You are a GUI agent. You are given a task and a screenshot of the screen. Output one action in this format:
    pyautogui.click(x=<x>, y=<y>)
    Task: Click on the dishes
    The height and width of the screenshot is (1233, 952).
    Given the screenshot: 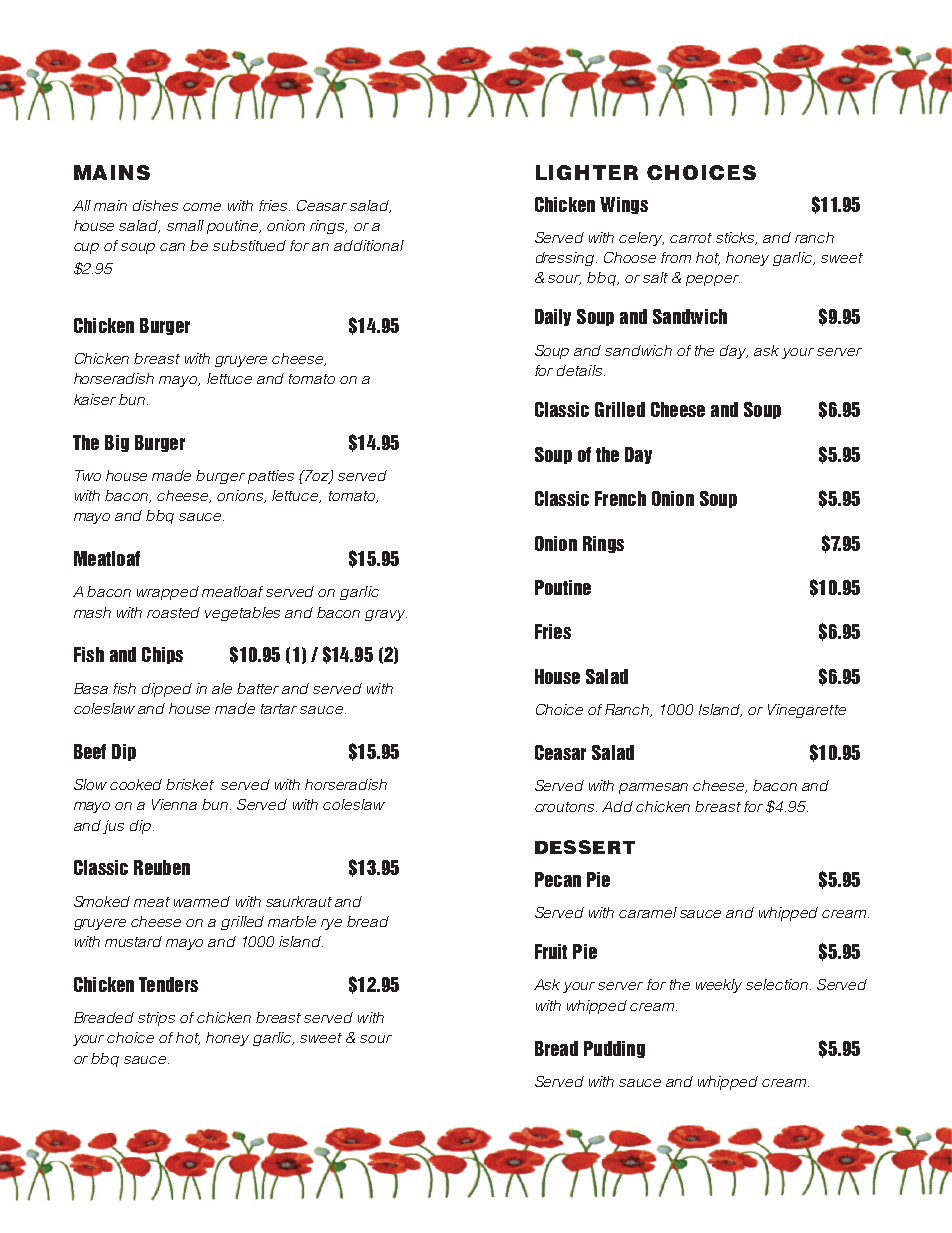 What is the action you would take?
    pyautogui.click(x=155, y=205)
